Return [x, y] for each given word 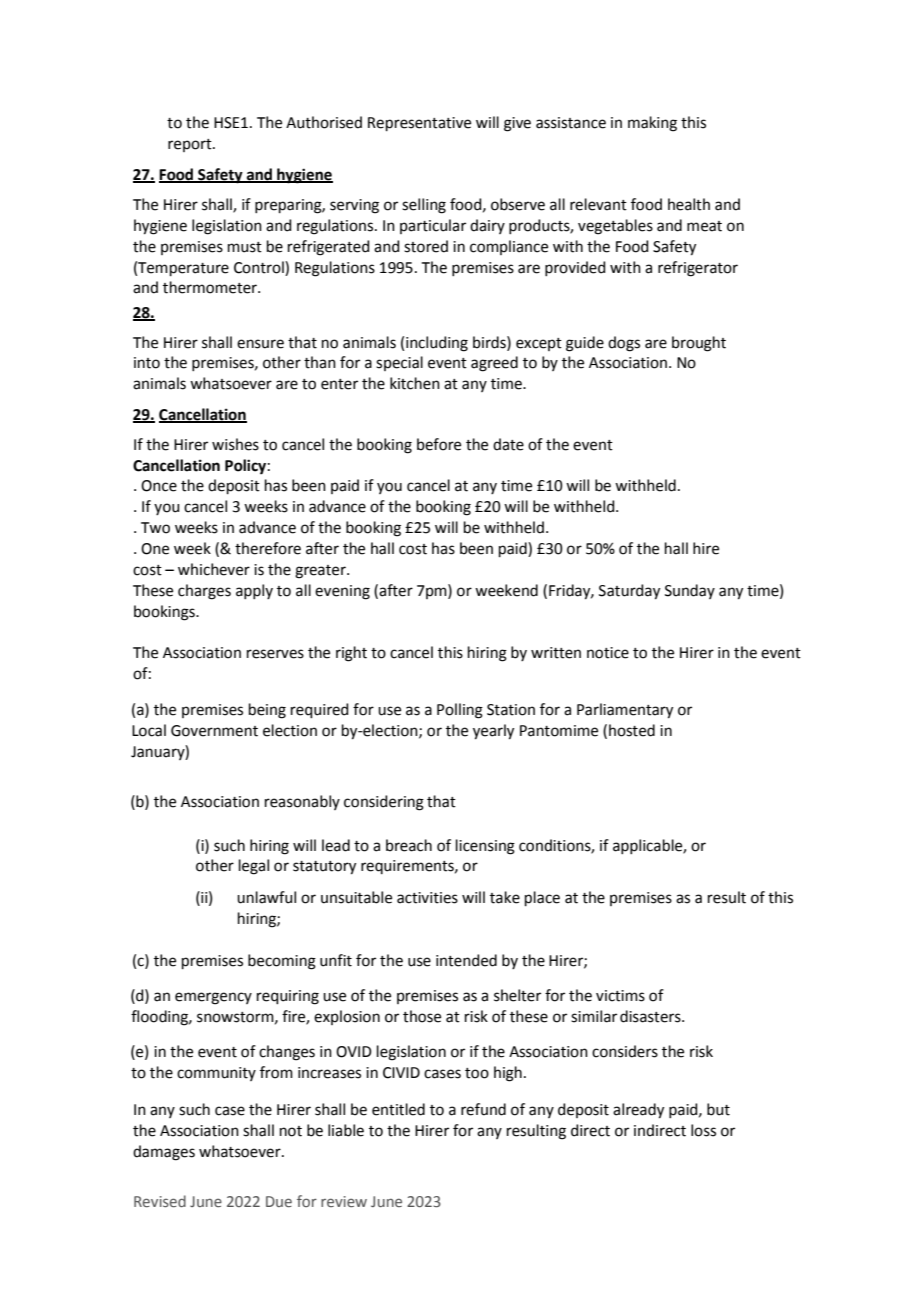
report [191, 145]
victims [620, 996]
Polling [460, 711]
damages [164, 1153]
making [652, 124]
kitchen [415, 383]
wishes [235, 444]
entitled [398, 1109]
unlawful [266, 897]
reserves [275, 654]
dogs [624, 344]
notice [608, 653]
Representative [419, 124]
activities [427, 898]
